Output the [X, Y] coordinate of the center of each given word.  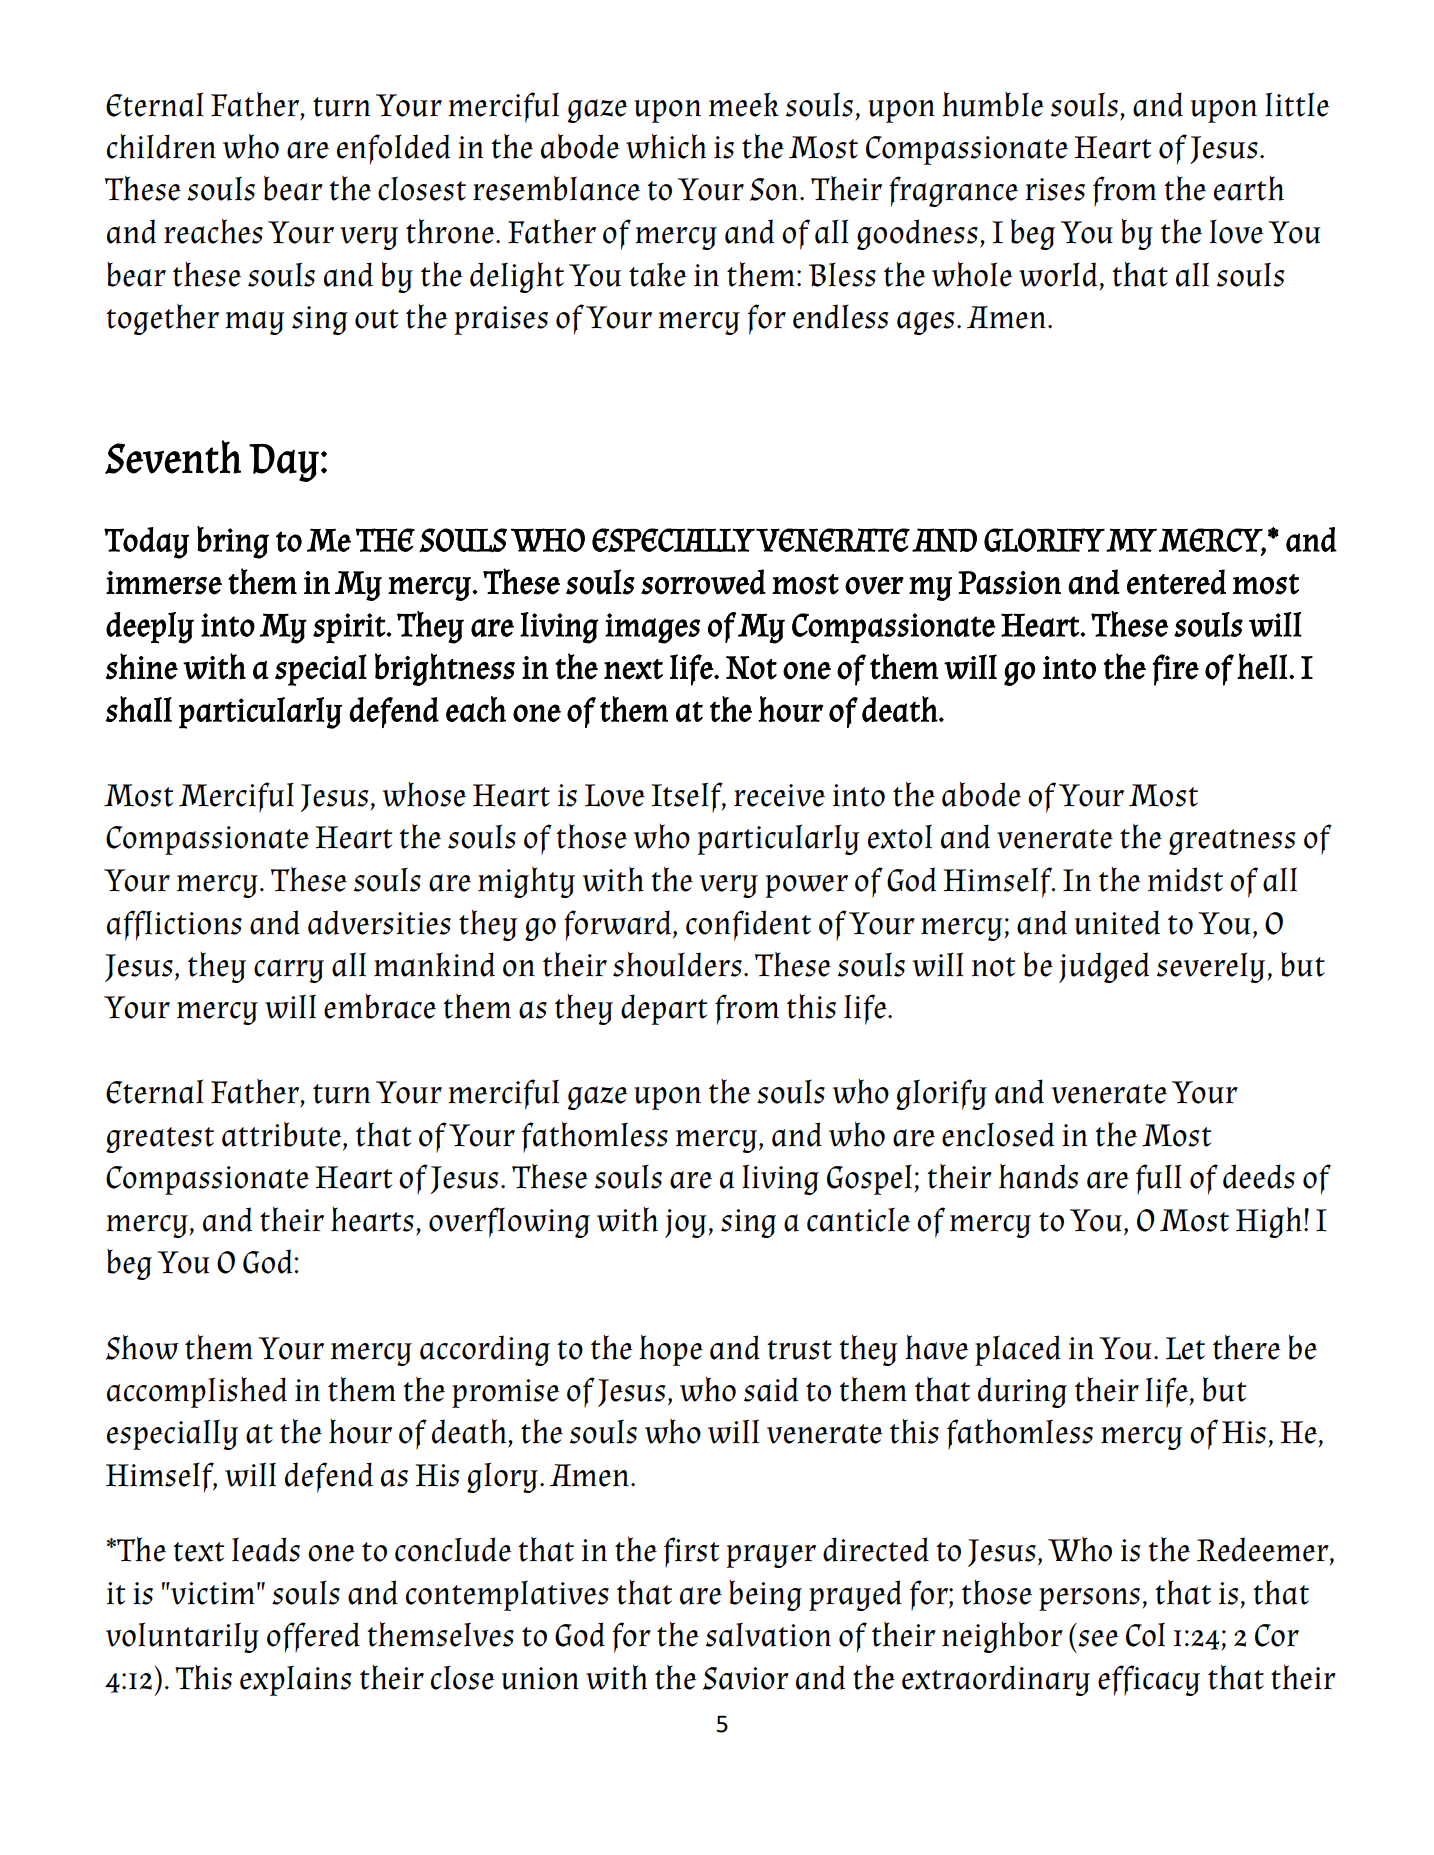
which [666, 146]
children [161, 146]
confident [748, 925]
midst [1185, 879]
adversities [379, 922]
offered [313, 1637]
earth [1249, 188]
